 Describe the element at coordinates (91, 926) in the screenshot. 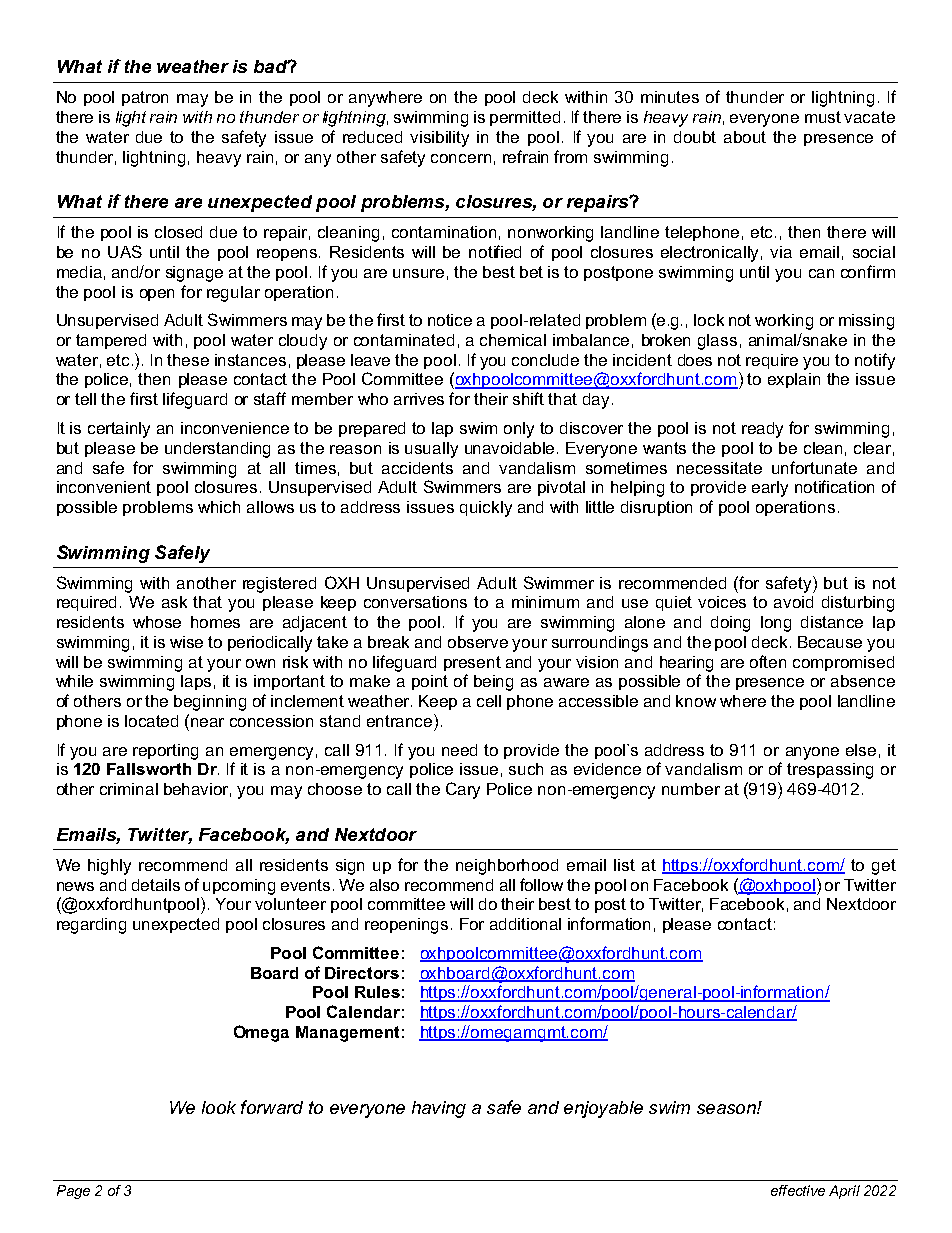

I see `regarding` at that location.
